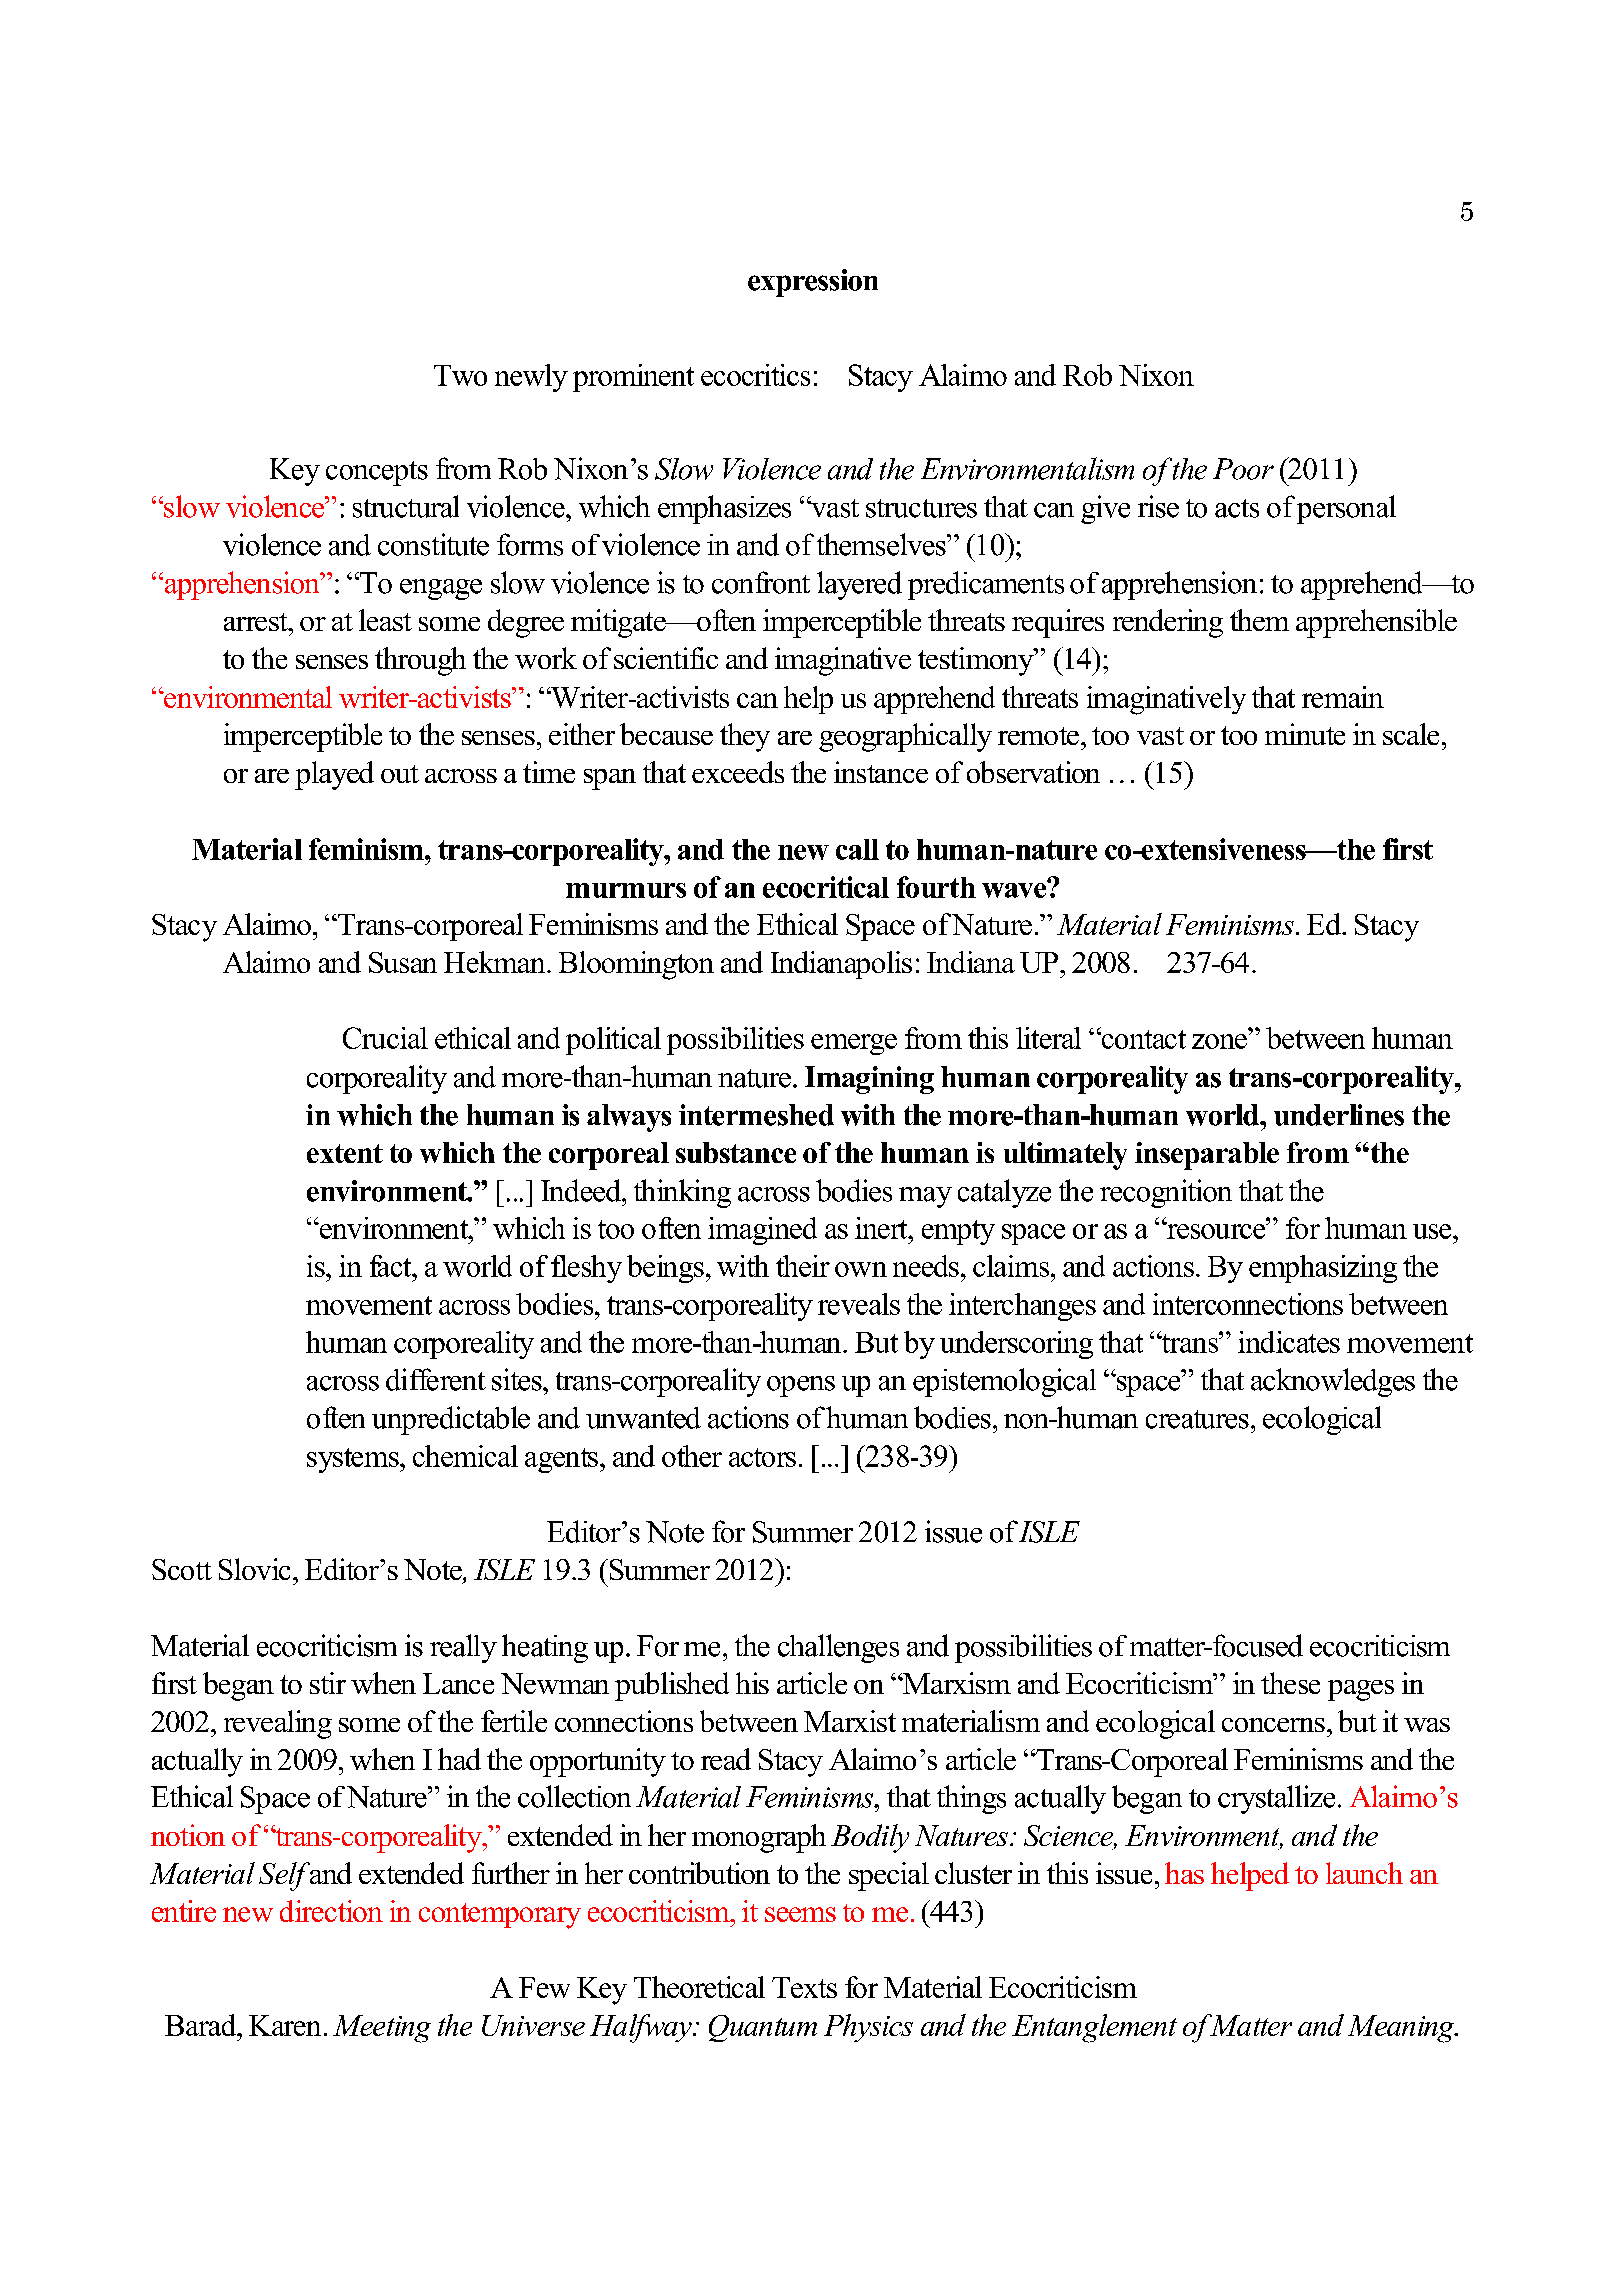 This page has width=1624, height=2296. Describe the element at coordinates (736, 1152) in the page. I see `substance` at that location.
